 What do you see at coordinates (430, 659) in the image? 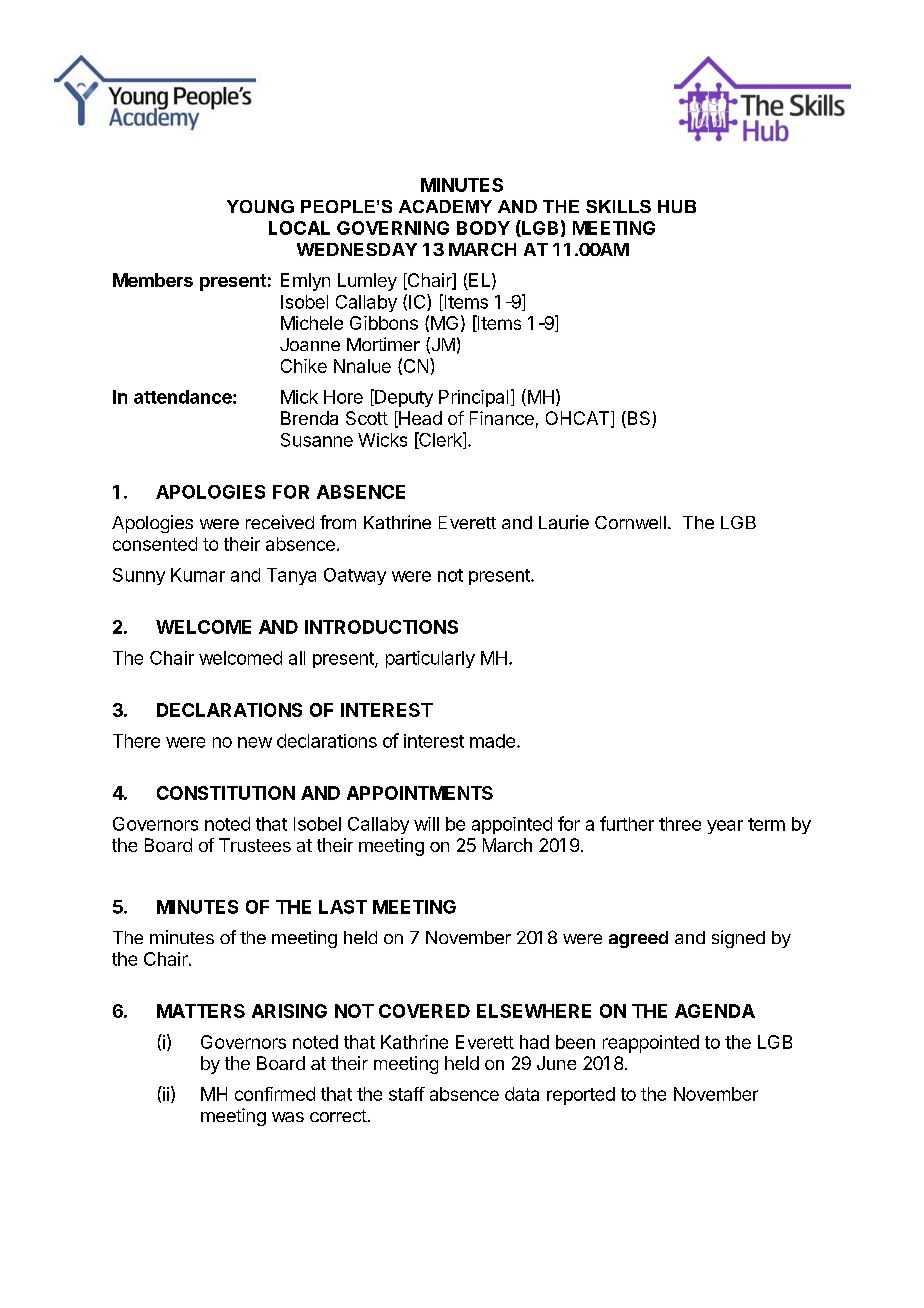
I see `particularly` at bounding box center [430, 659].
